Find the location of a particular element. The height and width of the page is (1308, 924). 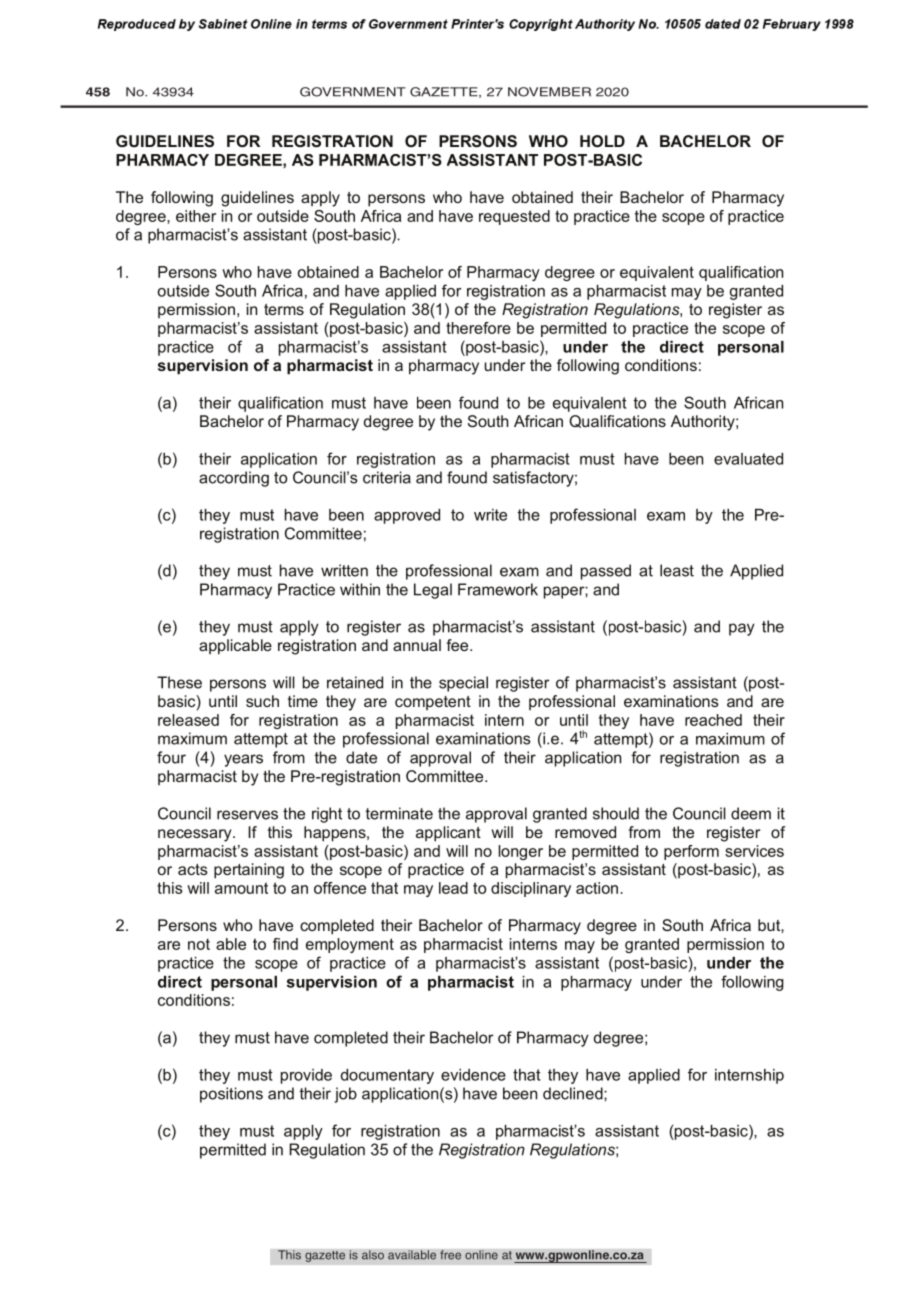

declined is located at coordinates (574, 1093).
